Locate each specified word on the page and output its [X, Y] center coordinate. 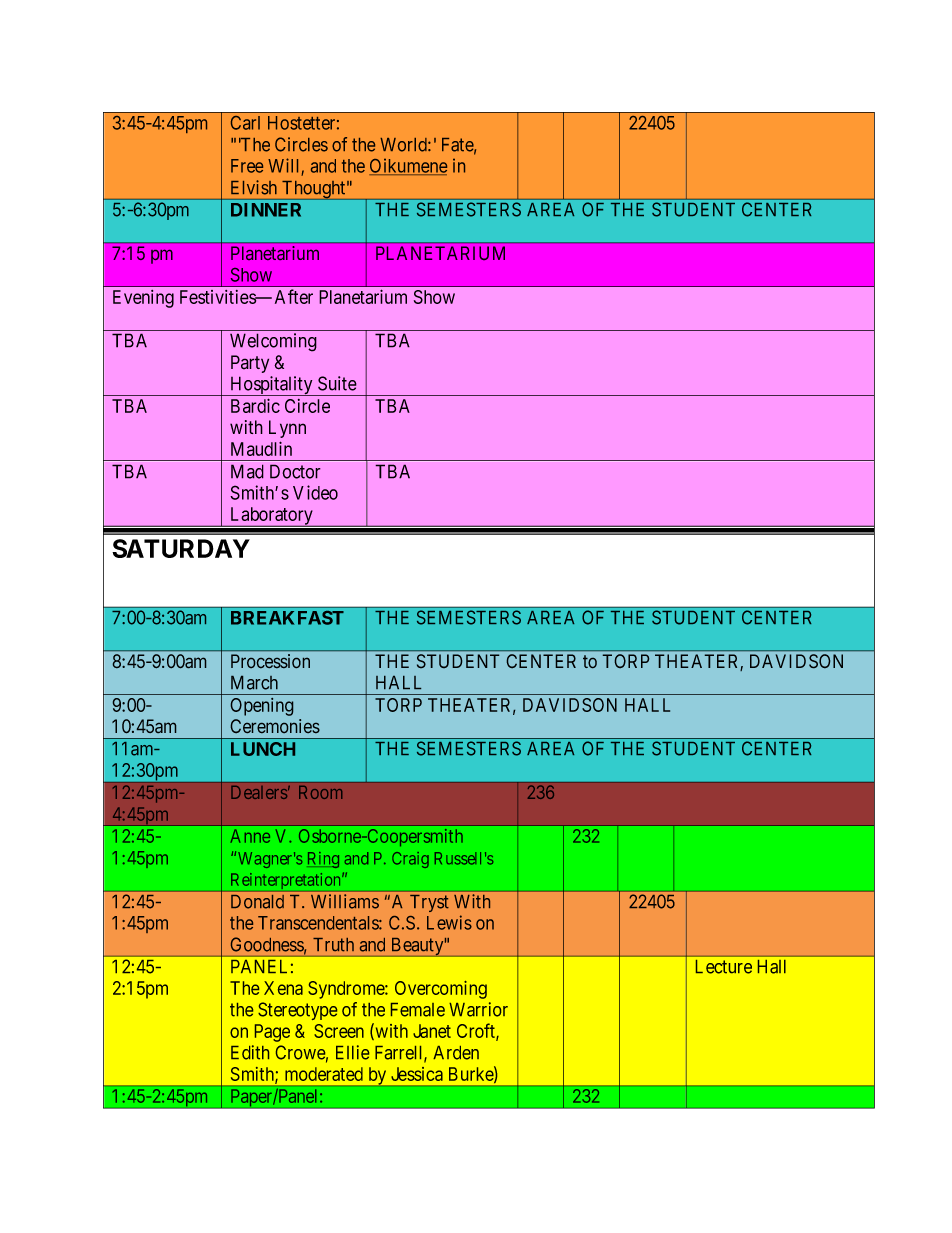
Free [247, 166]
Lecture [724, 967]
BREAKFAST [287, 618]
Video [315, 492]
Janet [432, 1031]
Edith [250, 1052]
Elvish [254, 187]
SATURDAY [181, 548]
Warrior [478, 1009]
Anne [250, 836]
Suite [337, 383]
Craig [410, 860]
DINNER [266, 210]
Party [250, 364]
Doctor [295, 471]
